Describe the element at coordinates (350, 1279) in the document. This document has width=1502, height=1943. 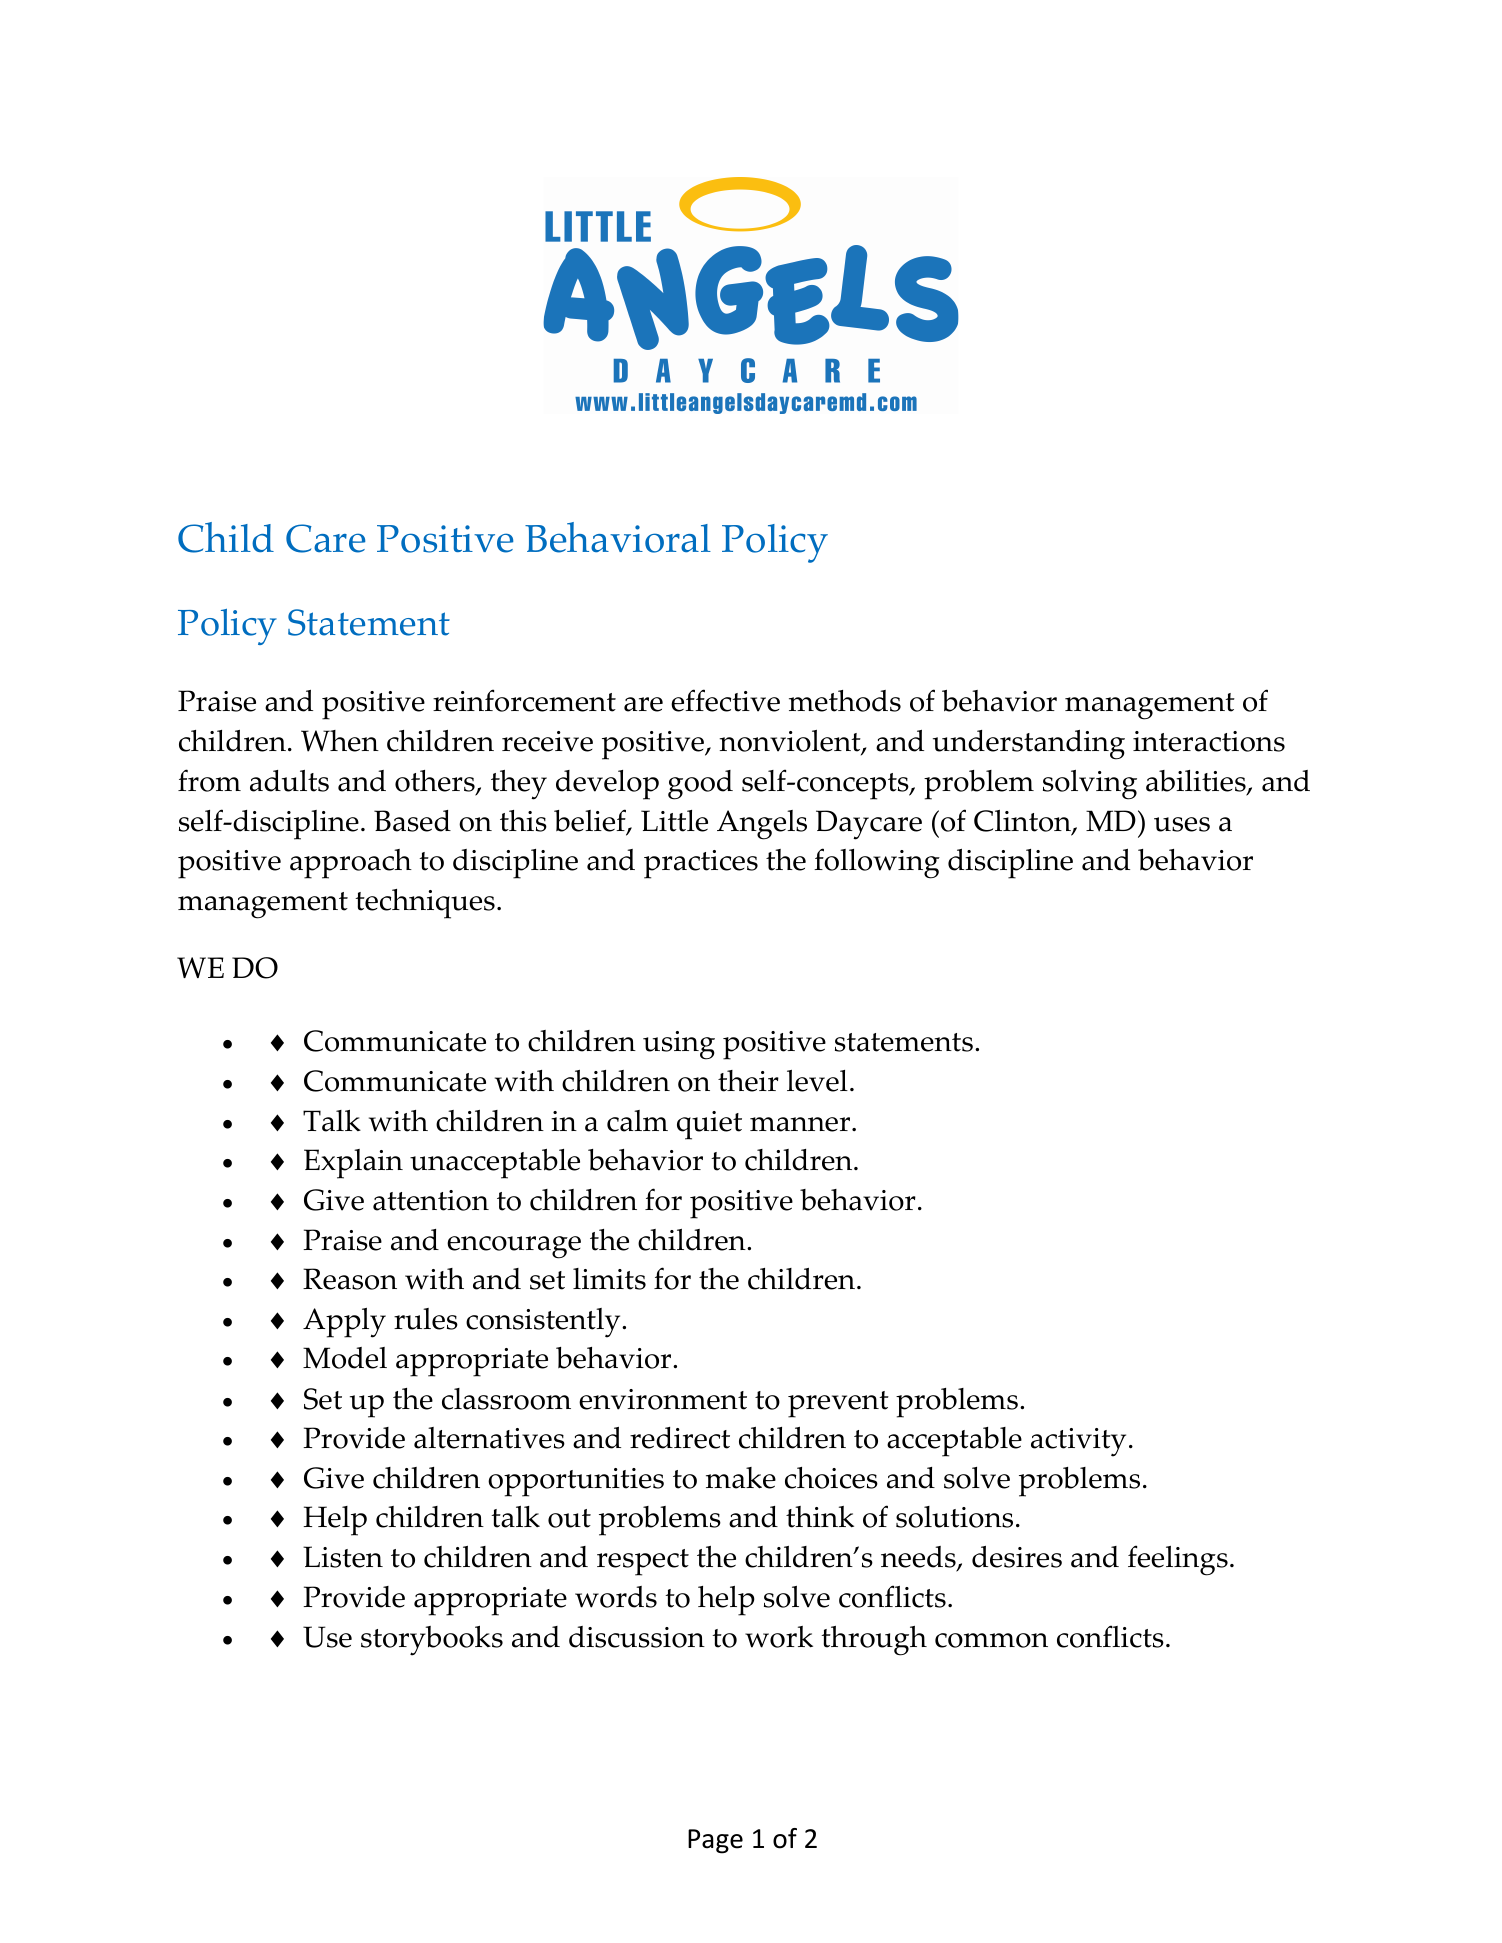
I see `Reason` at that location.
